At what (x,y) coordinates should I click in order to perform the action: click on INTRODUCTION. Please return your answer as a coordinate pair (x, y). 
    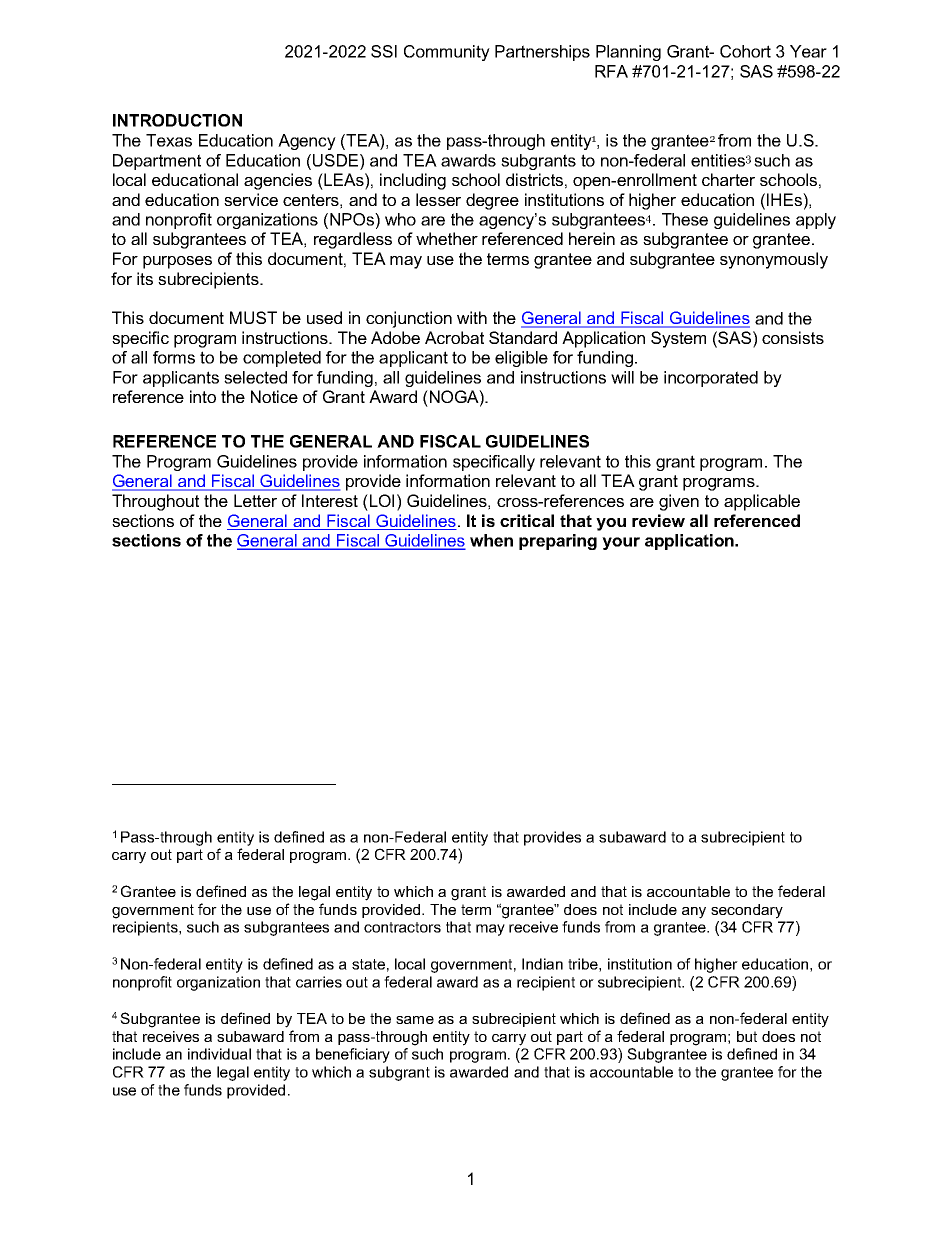
    Looking at the image, I should click on (177, 120).
